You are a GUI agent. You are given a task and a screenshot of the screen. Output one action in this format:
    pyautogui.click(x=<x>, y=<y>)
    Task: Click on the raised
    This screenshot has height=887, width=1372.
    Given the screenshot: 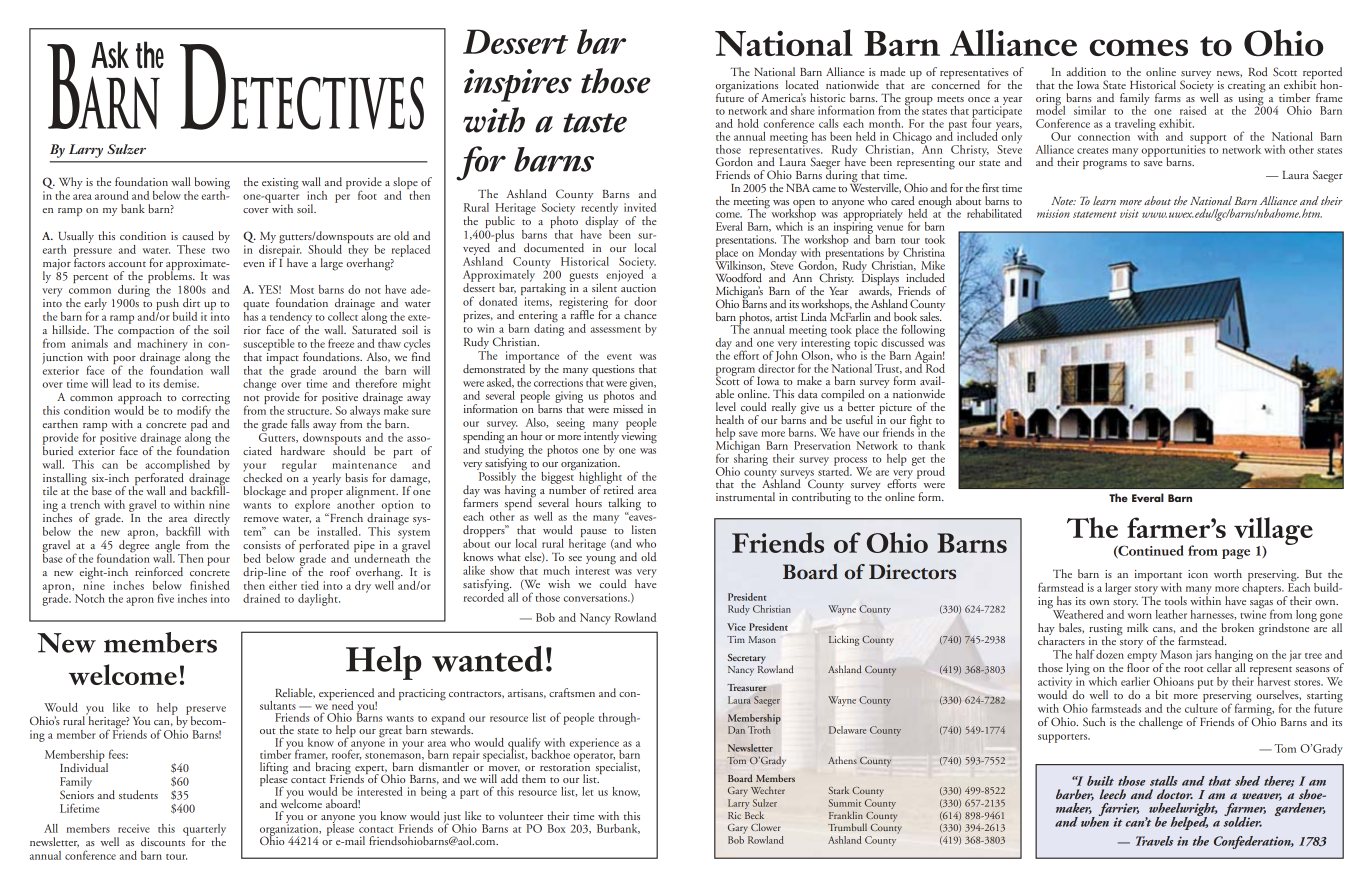 What is the action you would take?
    pyautogui.click(x=1193, y=110)
